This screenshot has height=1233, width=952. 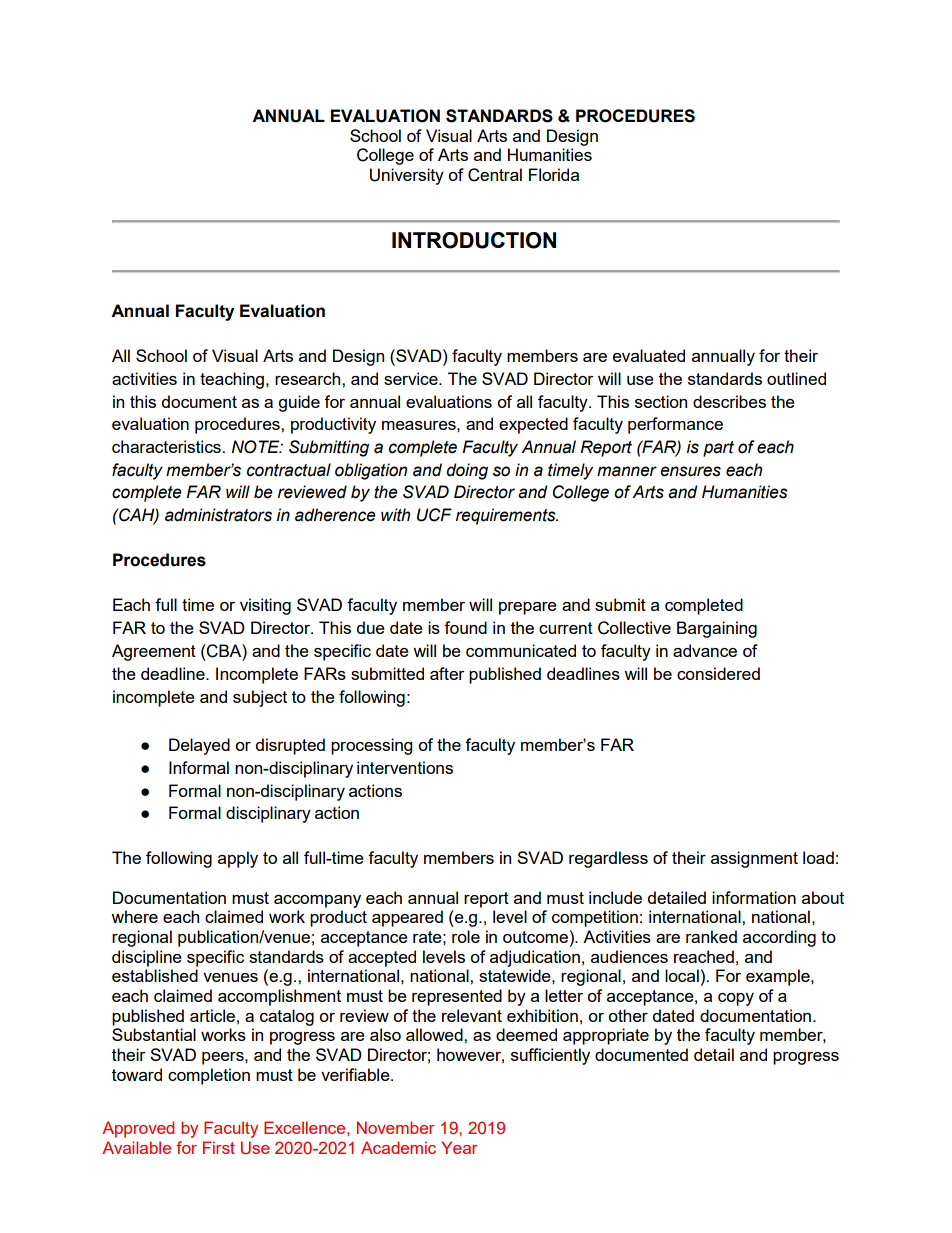 What do you see at coordinates (466, 936) in the screenshot?
I see `role` at bounding box center [466, 936].
